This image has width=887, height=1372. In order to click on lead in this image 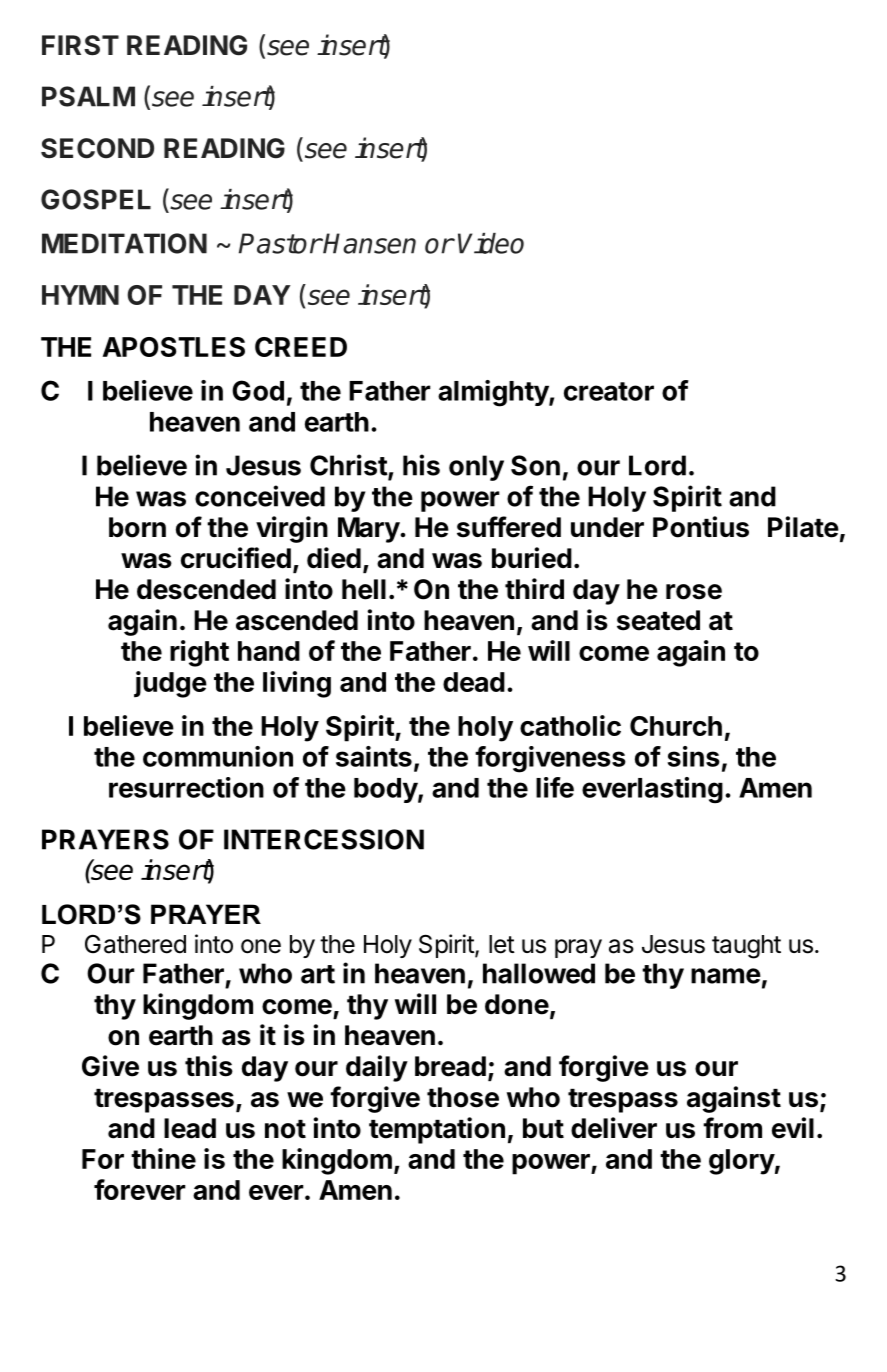, I will do `click(190, 1128)`.
